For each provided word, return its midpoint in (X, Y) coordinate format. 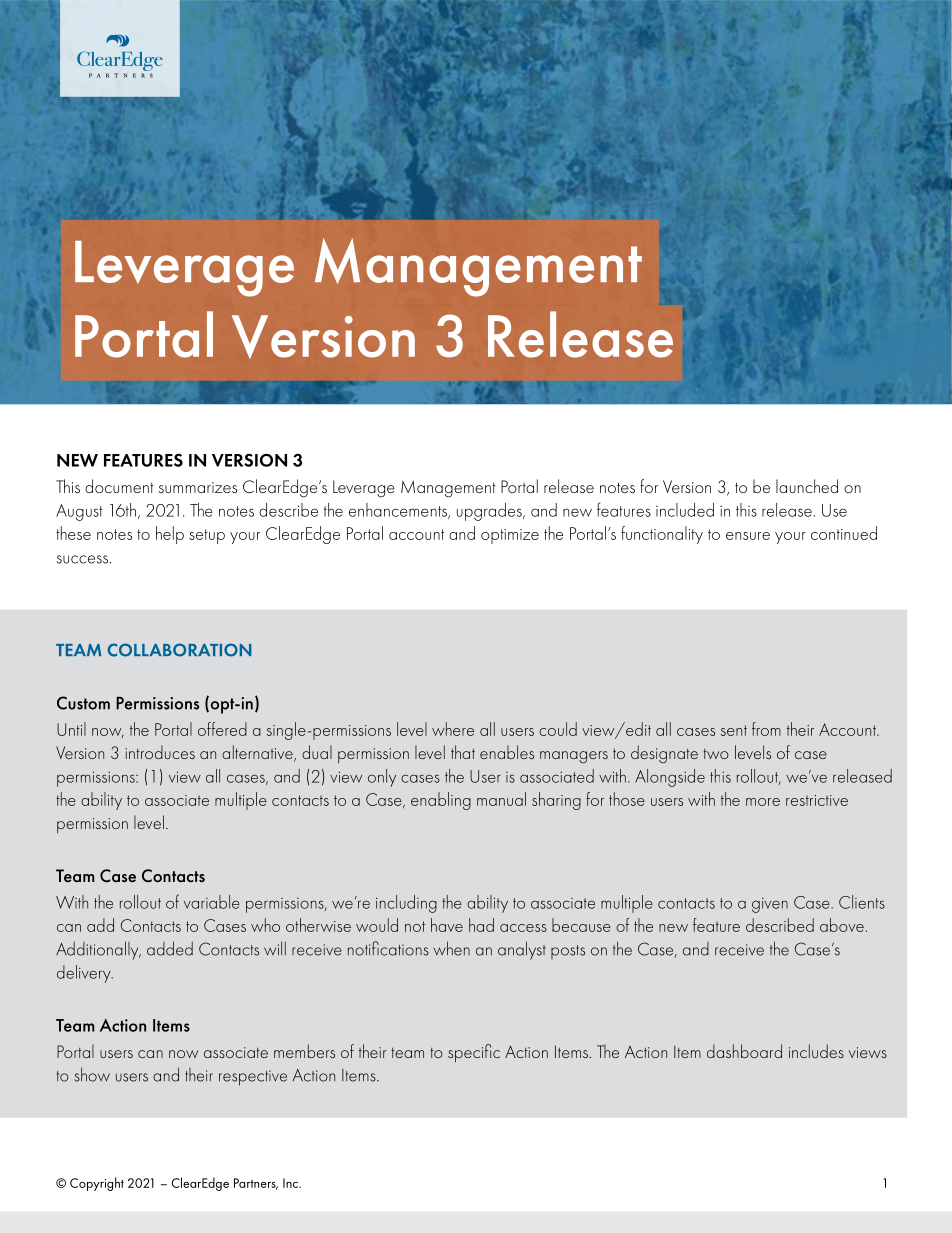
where (453, 729)
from (766, 729)
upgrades (490, 512)
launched (807, 486)
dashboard (744, 1051)
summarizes (198, 487)
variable (212, 902)
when (451, 948)
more (763, 802)
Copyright (97, 1184)
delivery (85, 974)
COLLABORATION (179, 650)
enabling (441, 801)
